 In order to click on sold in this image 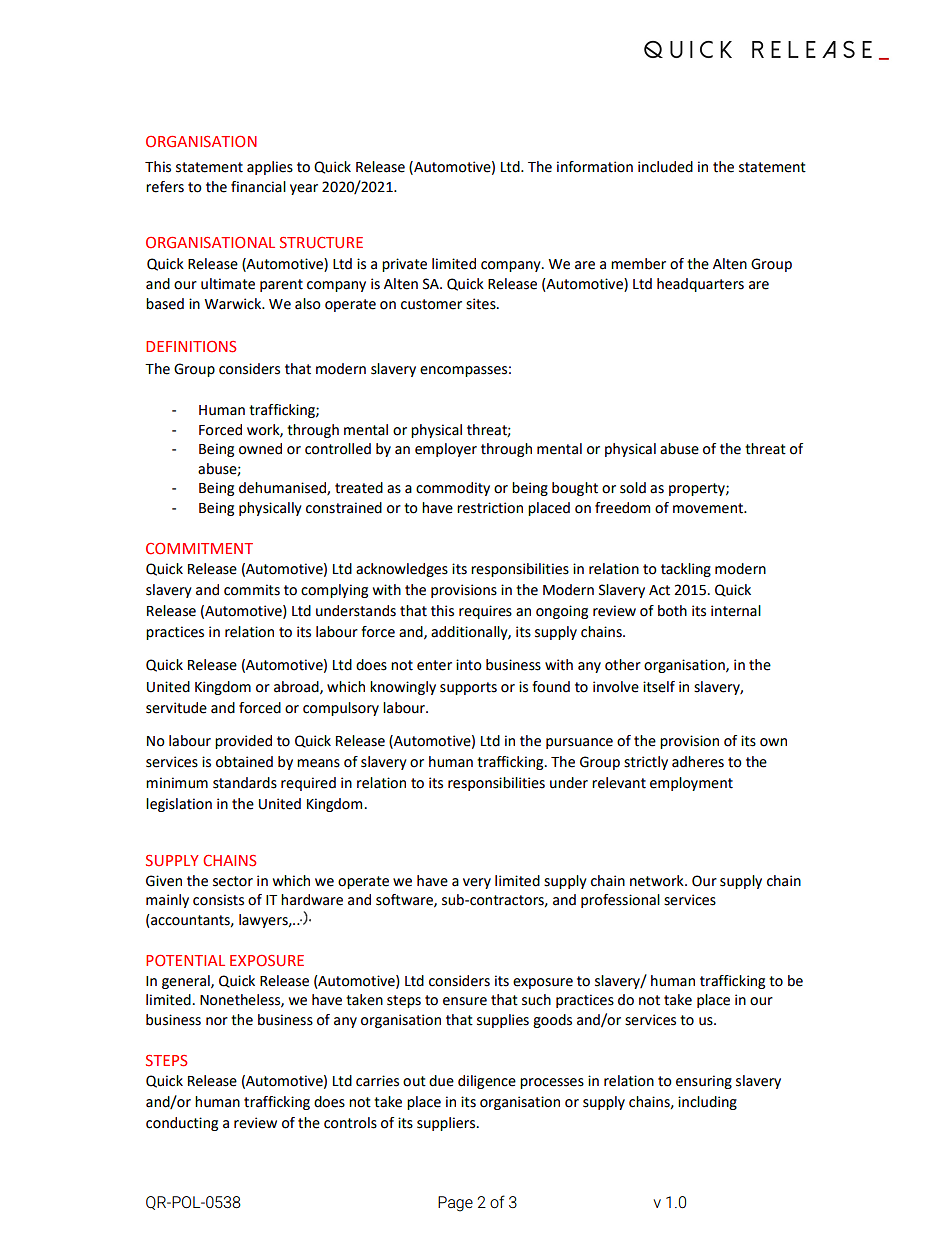, I will do `click(633, 488)`.
